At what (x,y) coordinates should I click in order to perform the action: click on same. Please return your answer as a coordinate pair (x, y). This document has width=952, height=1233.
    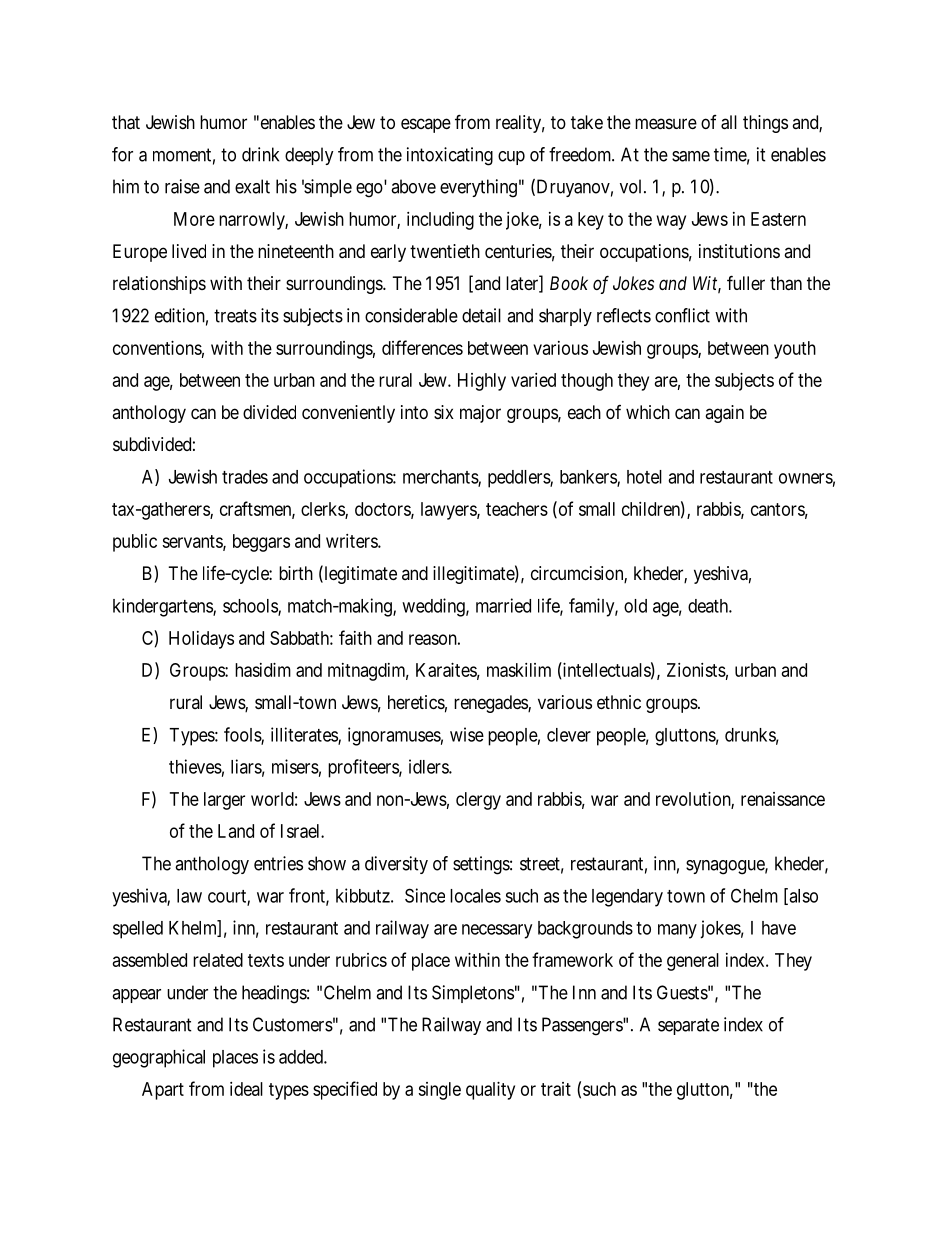
    Looking at the image, I should click on (691, 156).
